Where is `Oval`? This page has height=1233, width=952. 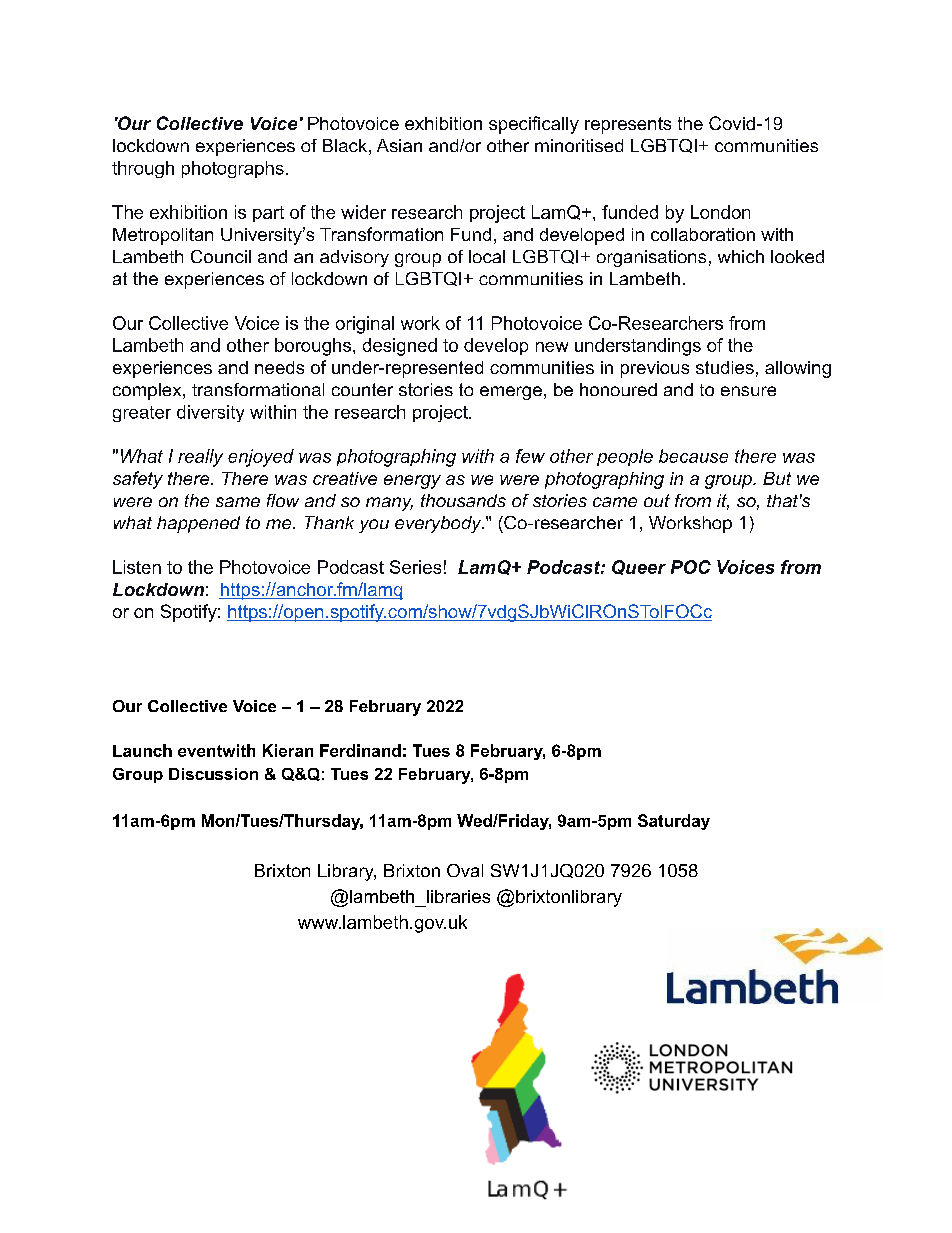 Oval is located at coordinates (465, 870).
